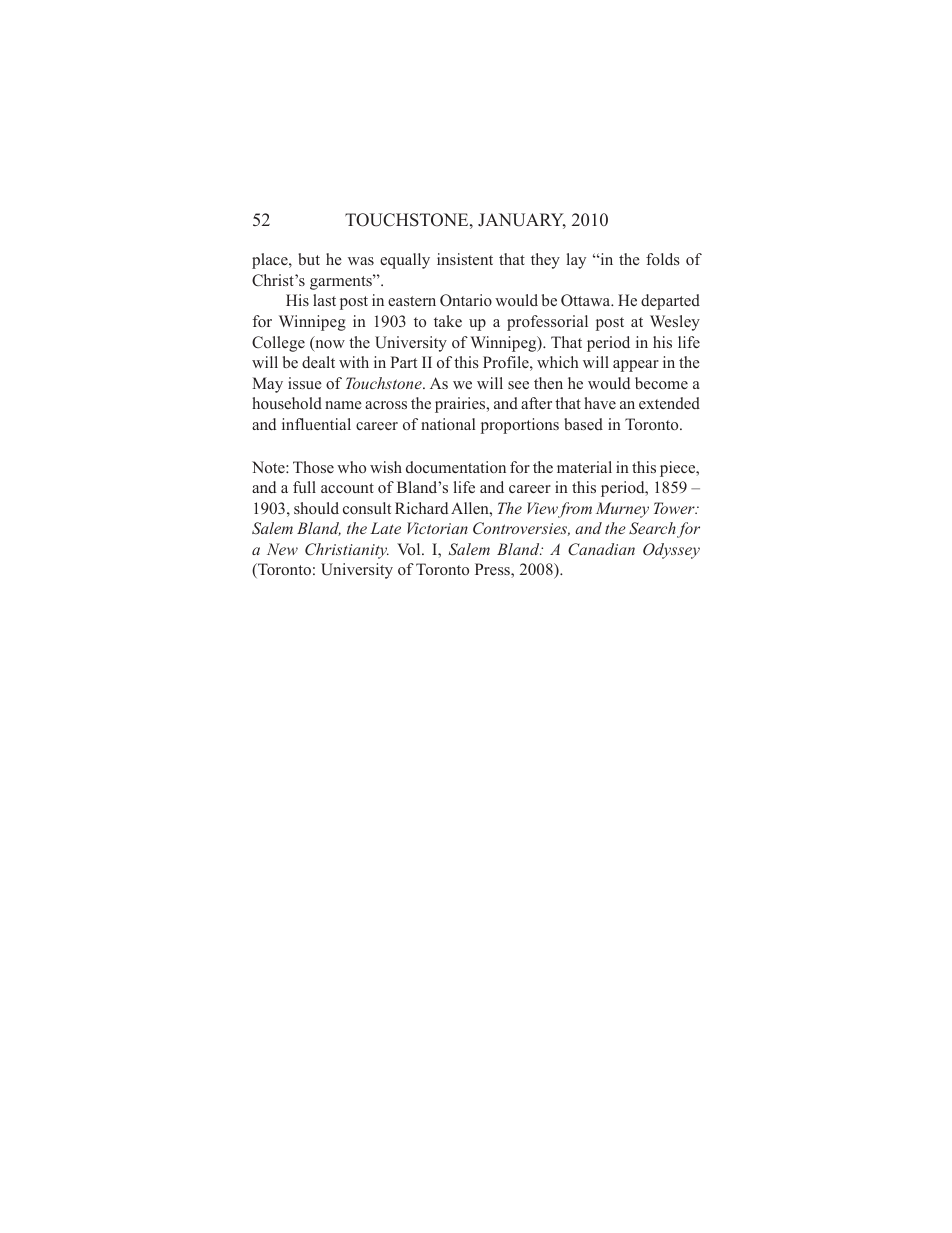 This image has height=1233, width=952. What do you see at coordinates (282, 549) in the image?
I see `New` at bounding box center [282, 549].
